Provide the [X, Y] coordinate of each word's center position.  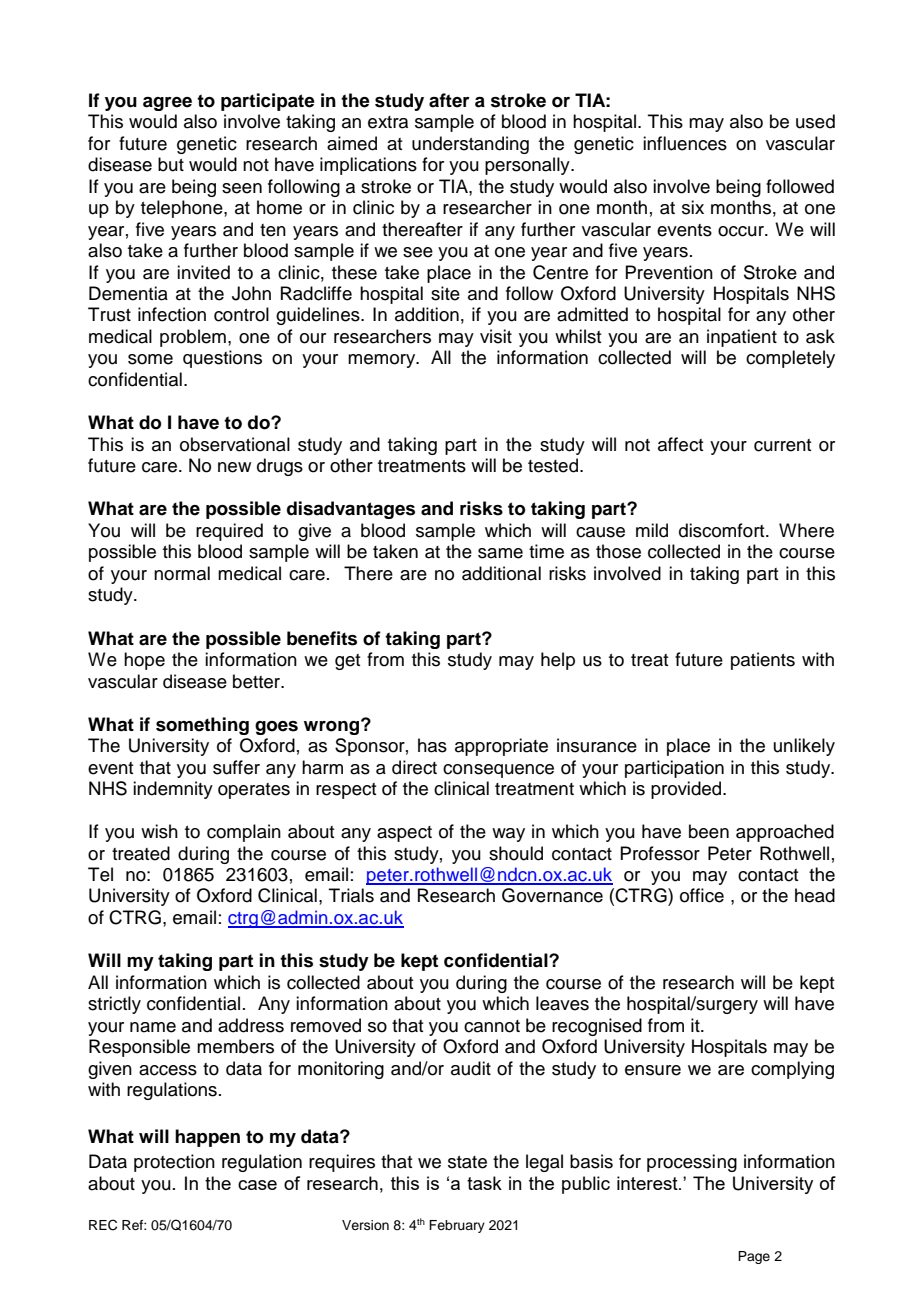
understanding [470, 145]
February [457, 1226]
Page [754, 1257]
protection [174, 1163]
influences [685, 143]
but [171, 164]
